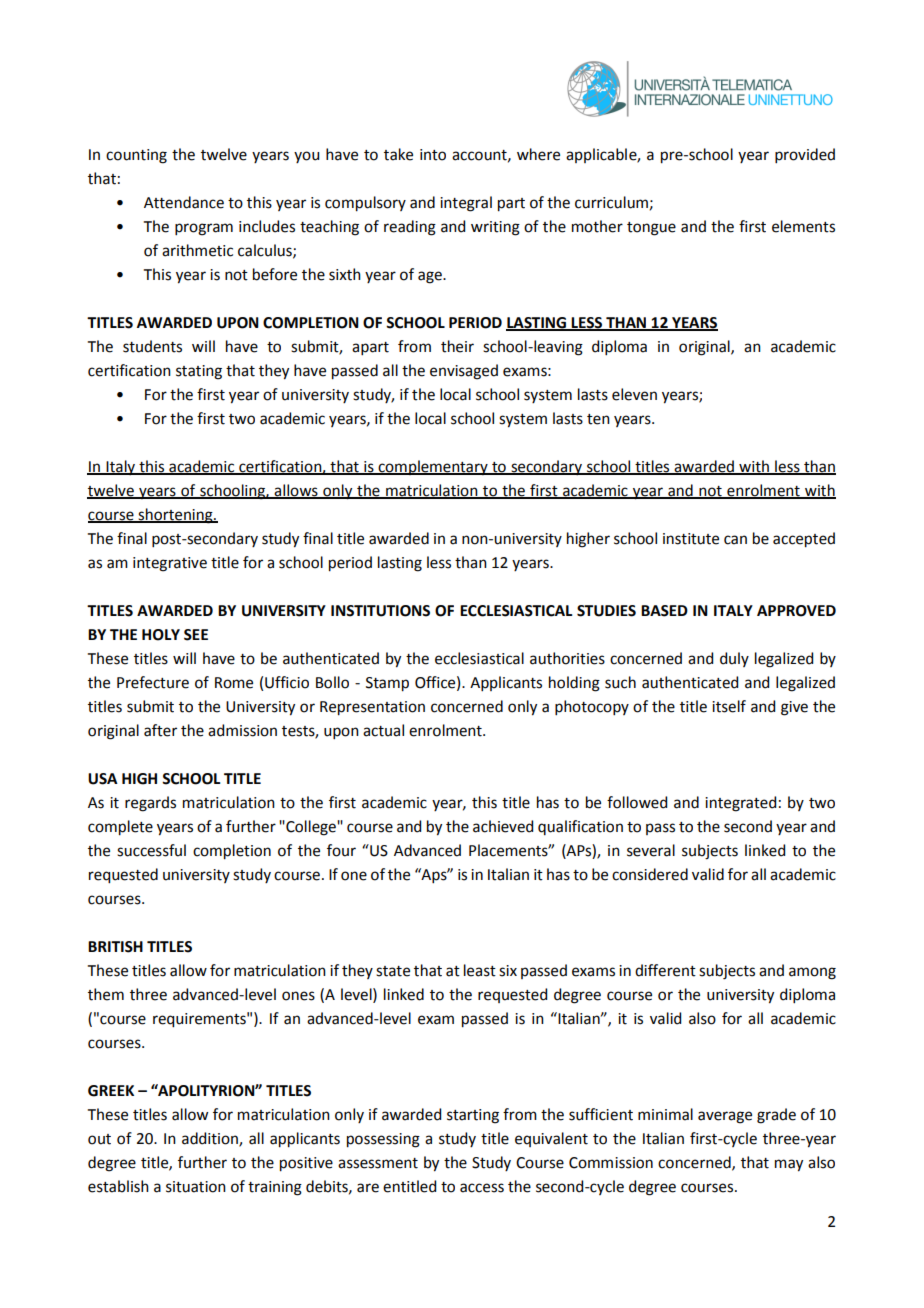 The image size is (924, 1308). What do you see at coordinates (184, 202) in the image?
I see `Attendance` at bounding box center [184, 202].
